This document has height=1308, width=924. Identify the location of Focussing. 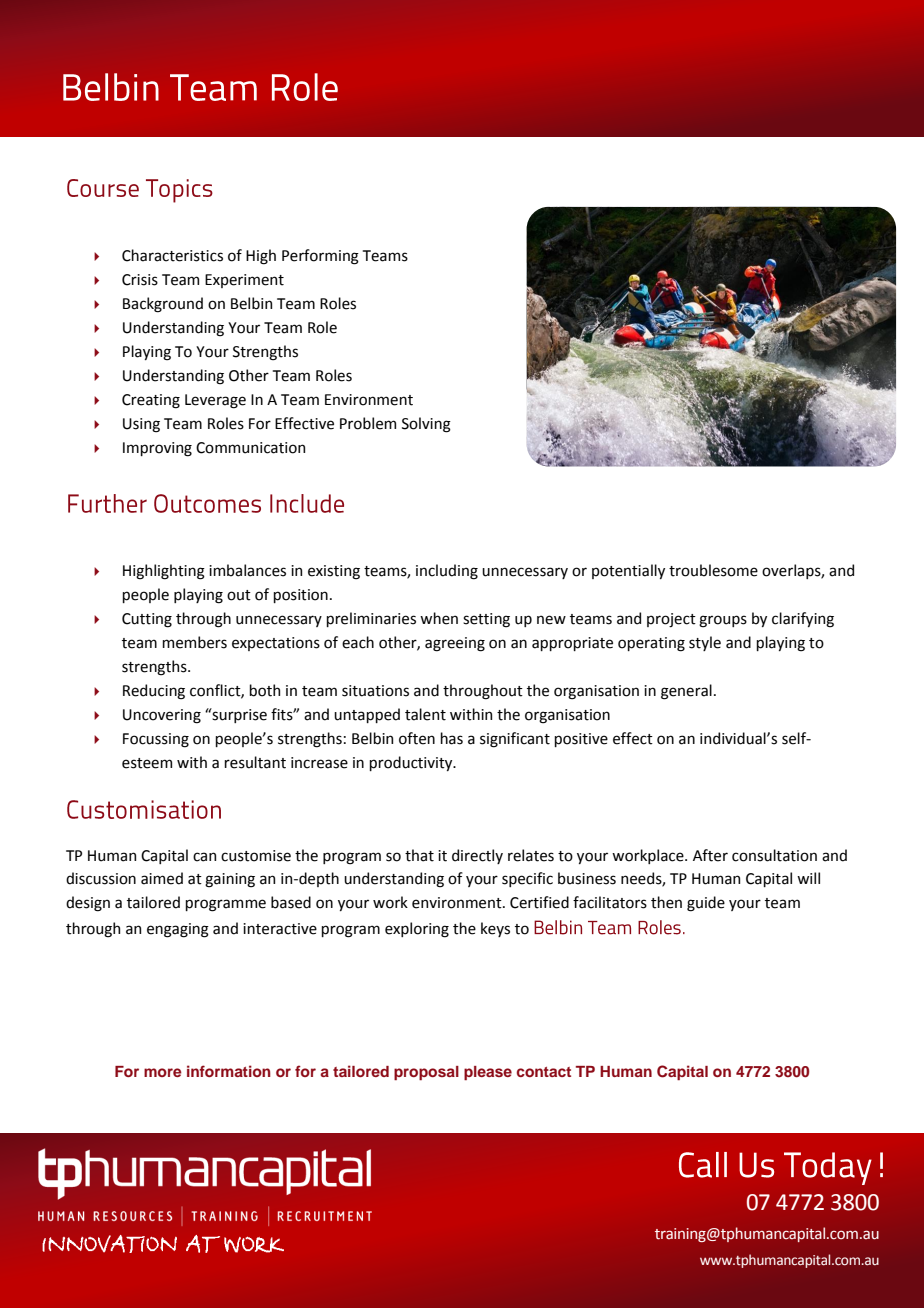
(156, 740).
